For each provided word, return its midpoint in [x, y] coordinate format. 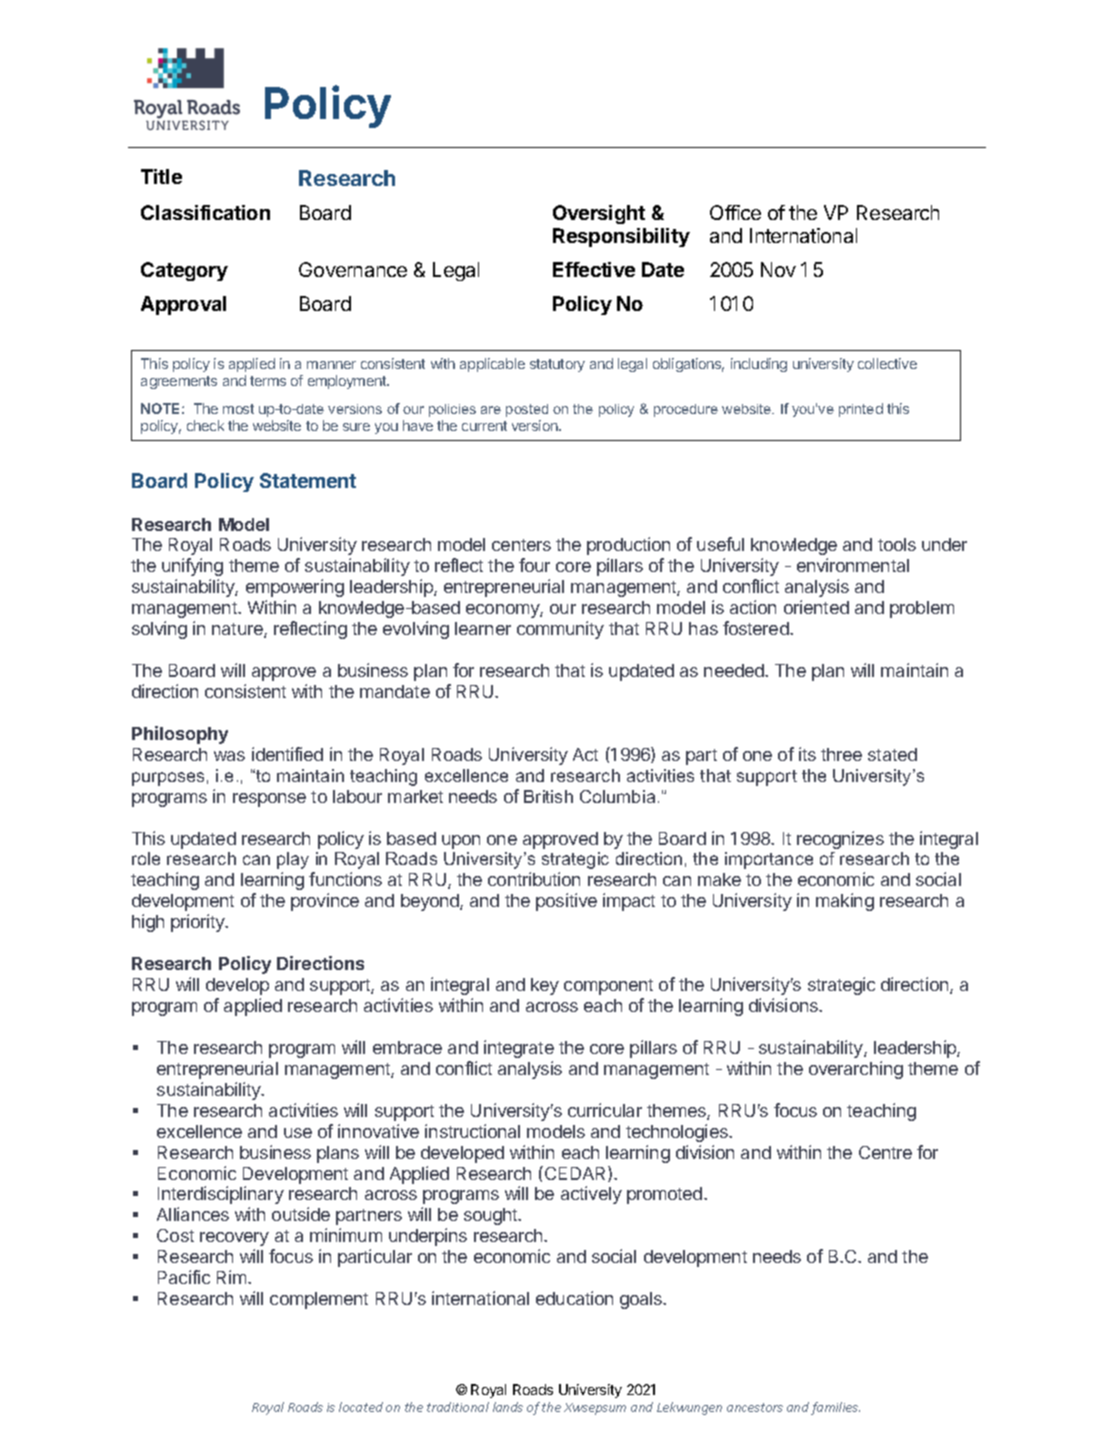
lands [508, 1407]
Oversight [599, 214]
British [548, 796]
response [269, 800]
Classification [205, 212]
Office [735, 212]
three [841, 754]
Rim [233, 1277]
